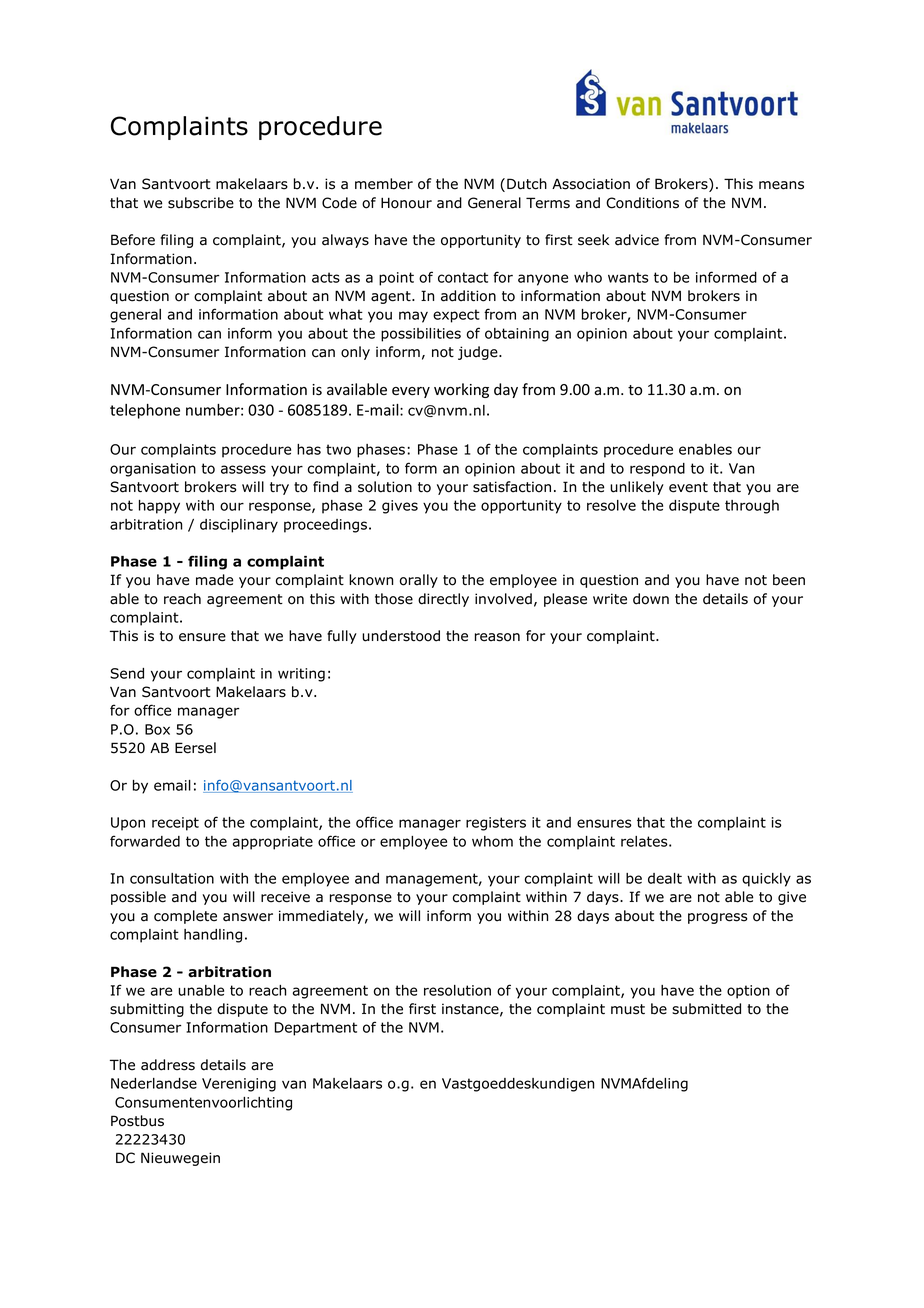 The image size is (924, 1308). I want to click on subscribe, so click(201, 203).
